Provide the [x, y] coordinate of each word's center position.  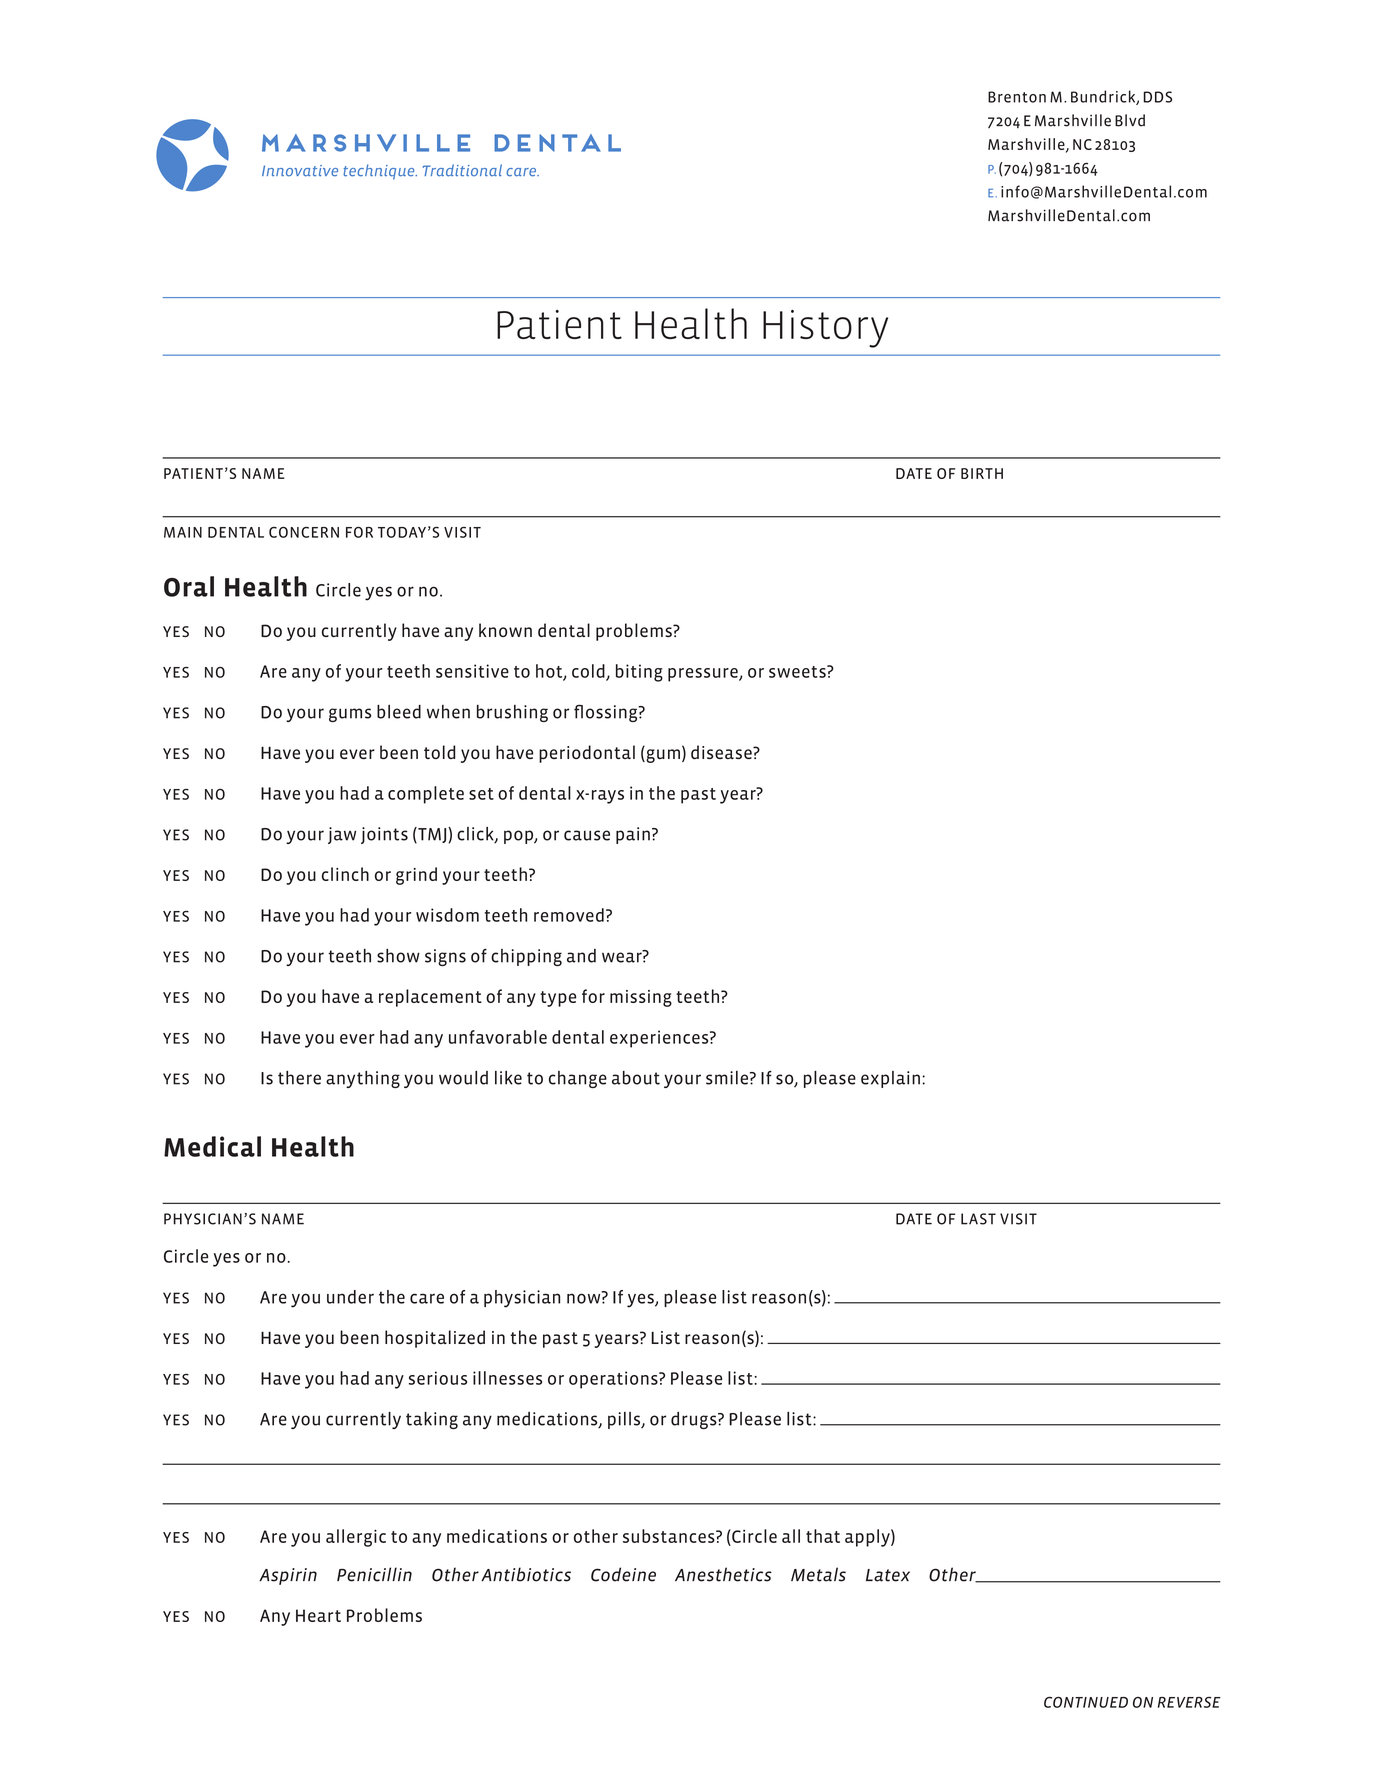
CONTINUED [1086, 1702]
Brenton [1017, 97]
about [636, 1078]
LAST [978, 1219]
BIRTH [982, 473]
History [825, 329]
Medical [212, 1146]
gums [350, 715]
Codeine [623, 1574]
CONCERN [304, 532]
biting [639, 673]
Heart [318, 1615]
